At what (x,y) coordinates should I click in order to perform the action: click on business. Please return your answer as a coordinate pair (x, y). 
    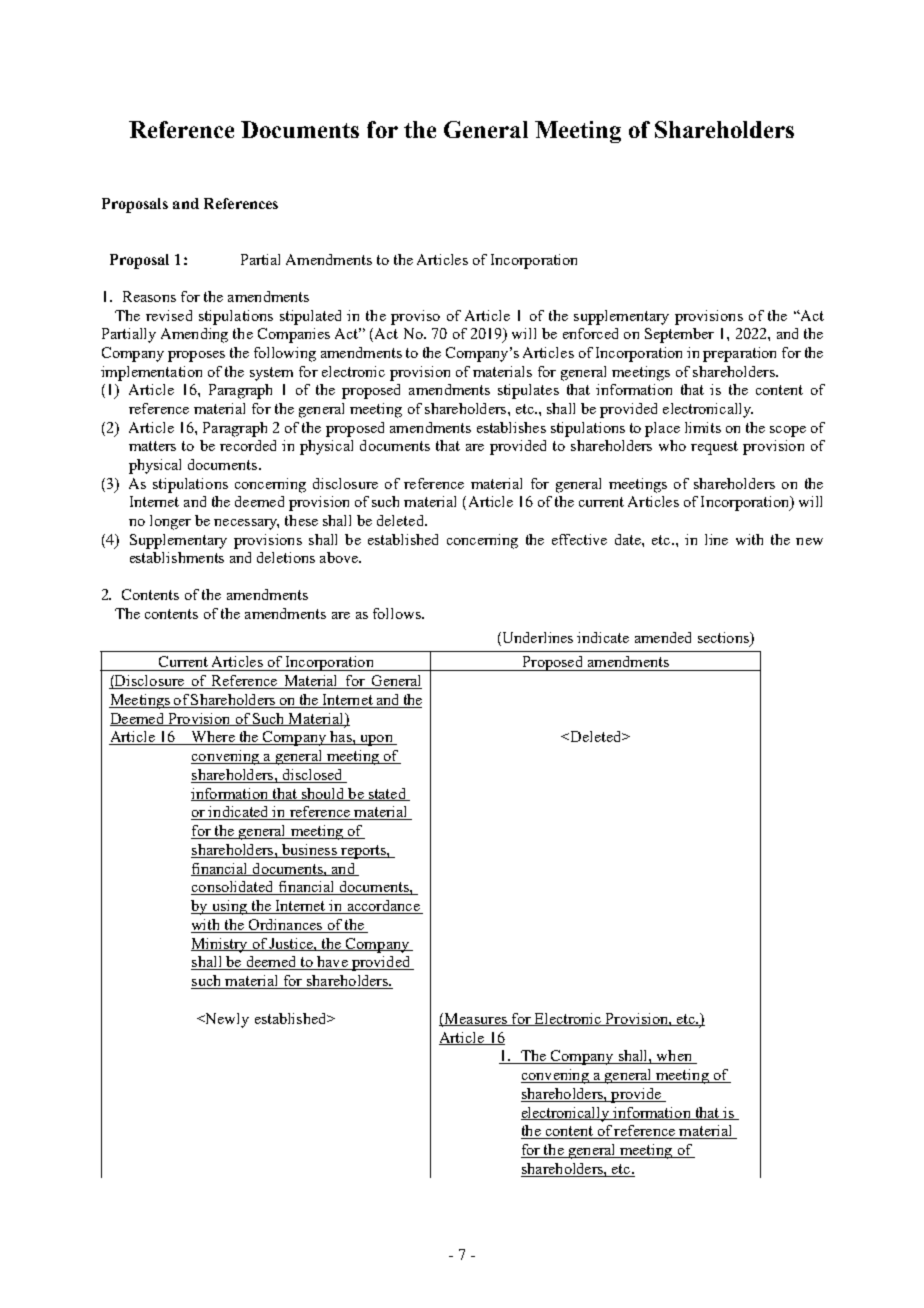
    Looking at the image, I should click on (309, 851).
